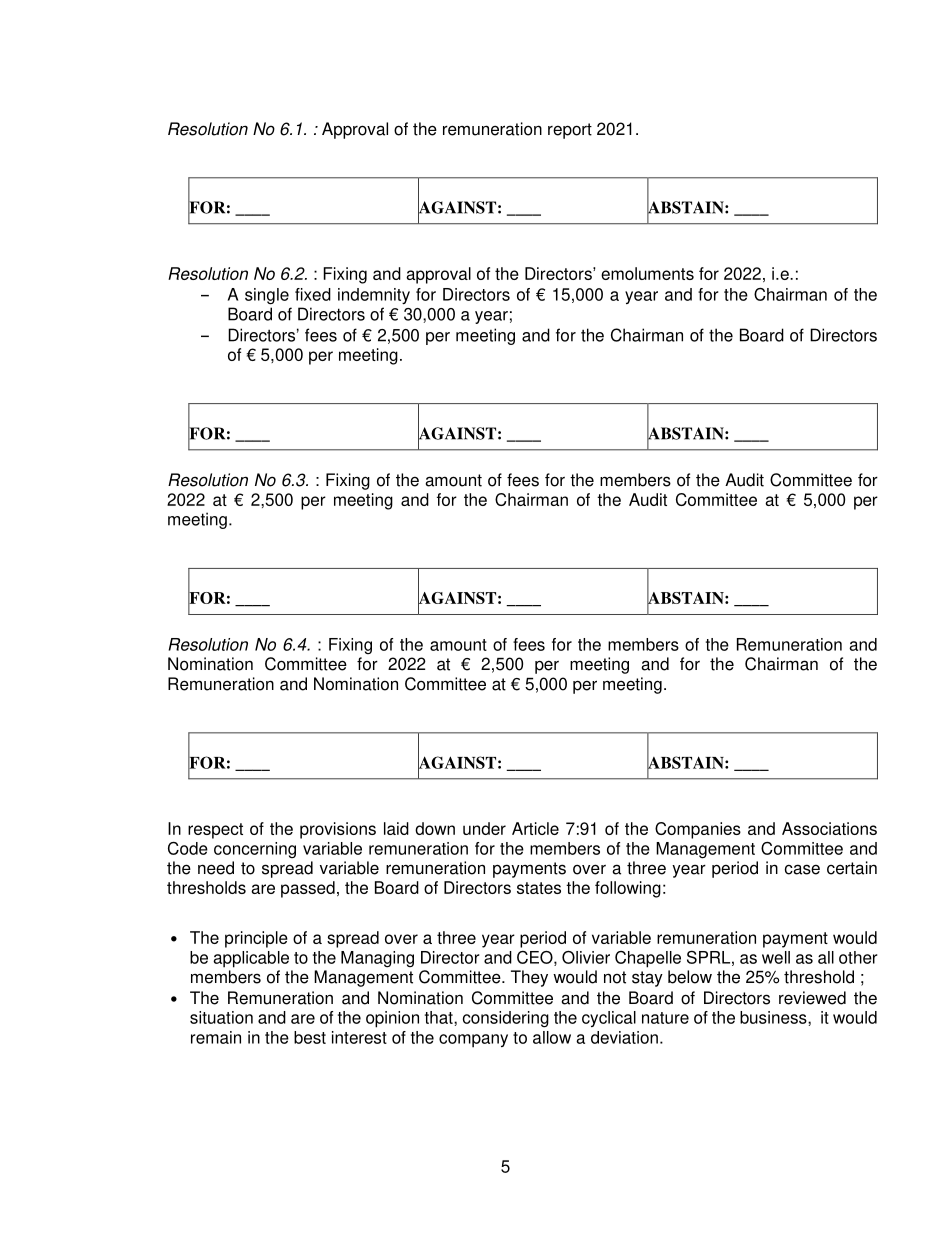 Image resolution: width=952 pixels, height=1233 pixels. Describe the element at coordinates (374, 296) in the image. I see `indemnity` at that location.
